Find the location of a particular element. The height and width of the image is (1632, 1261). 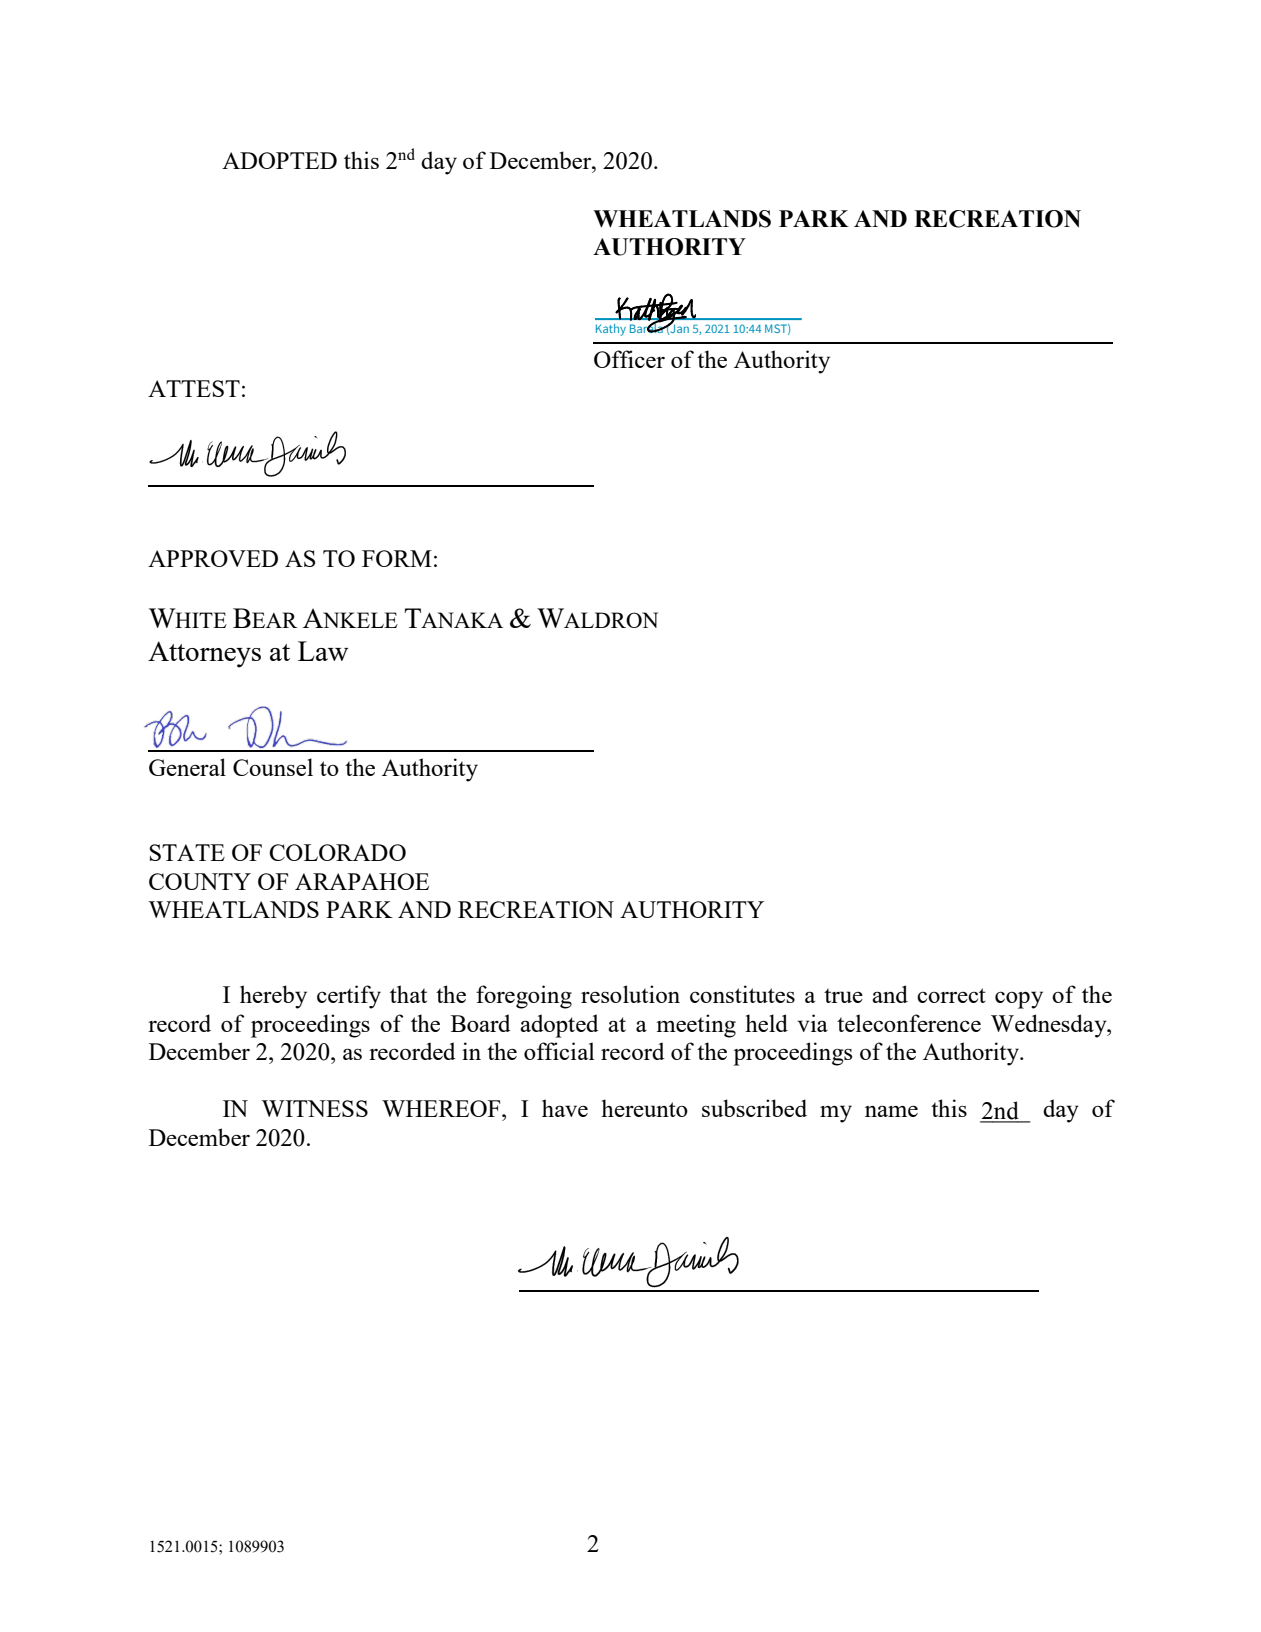

ATTEST is located at coordinates (194, 388).
